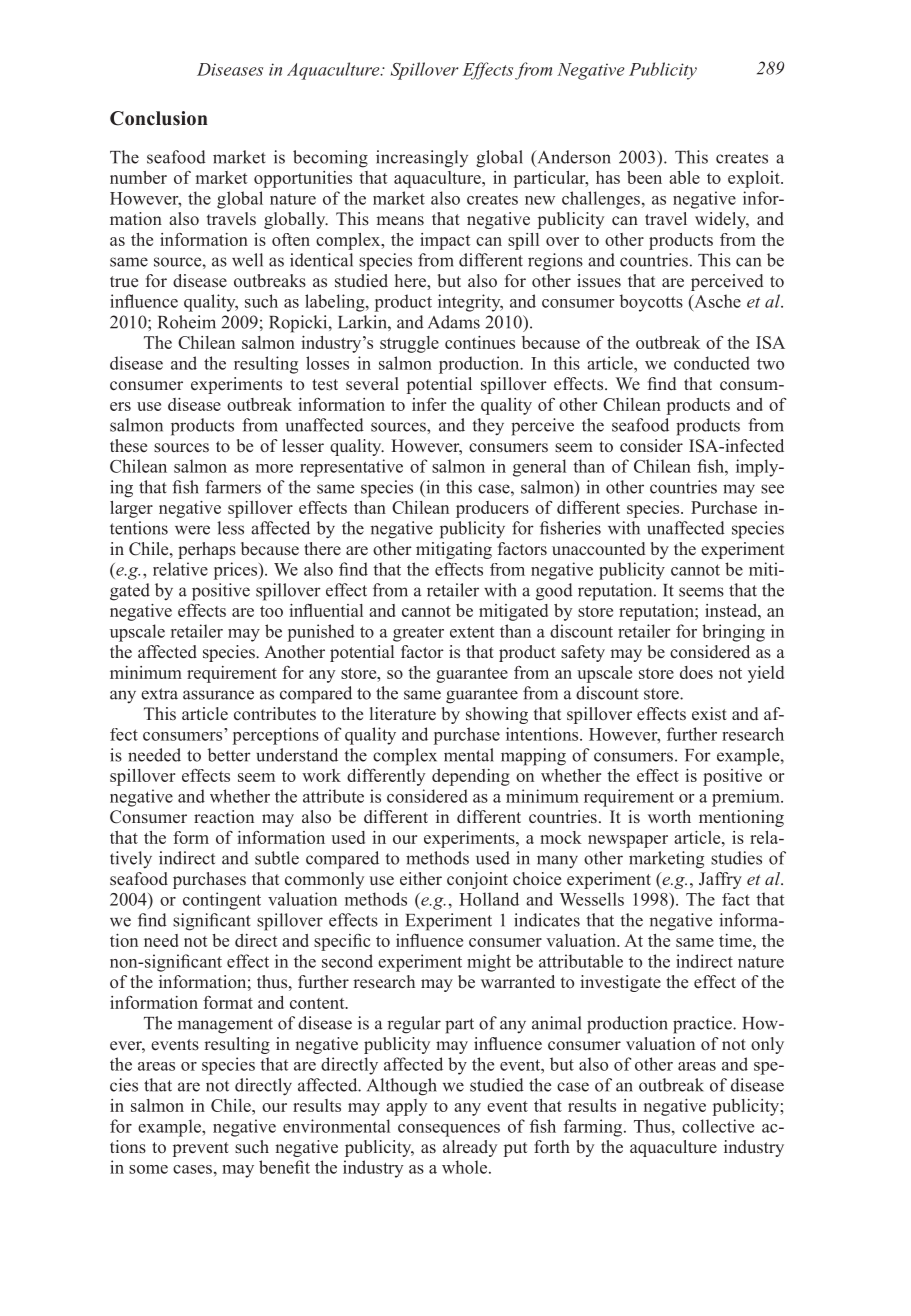 This document has width=911, height=1316. What do you see at coordinates (422, 159) in the document?
I see `increasingly` at bounding box center [422, 159].
